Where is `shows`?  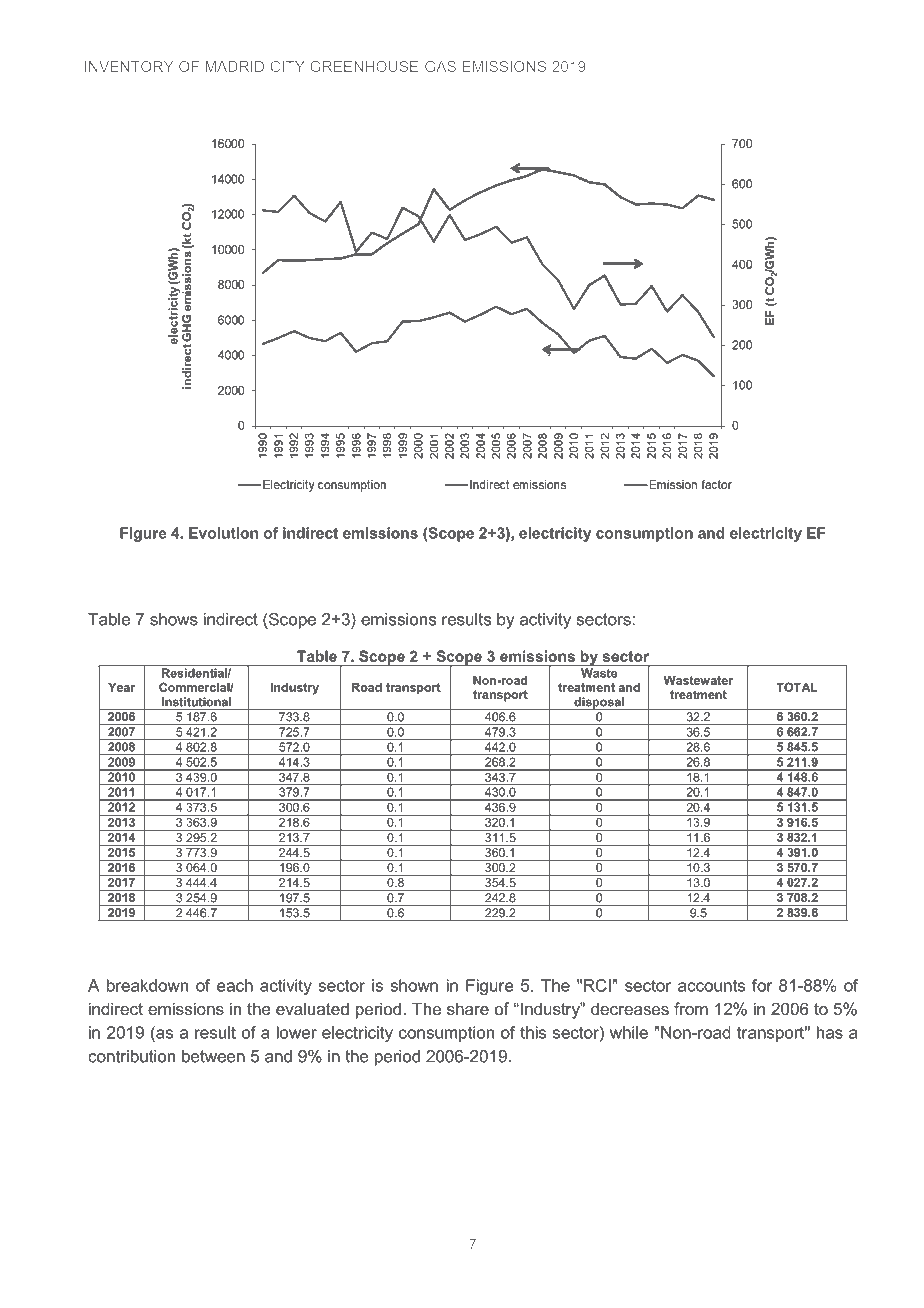
shows is located at coordinates (174, 619).
